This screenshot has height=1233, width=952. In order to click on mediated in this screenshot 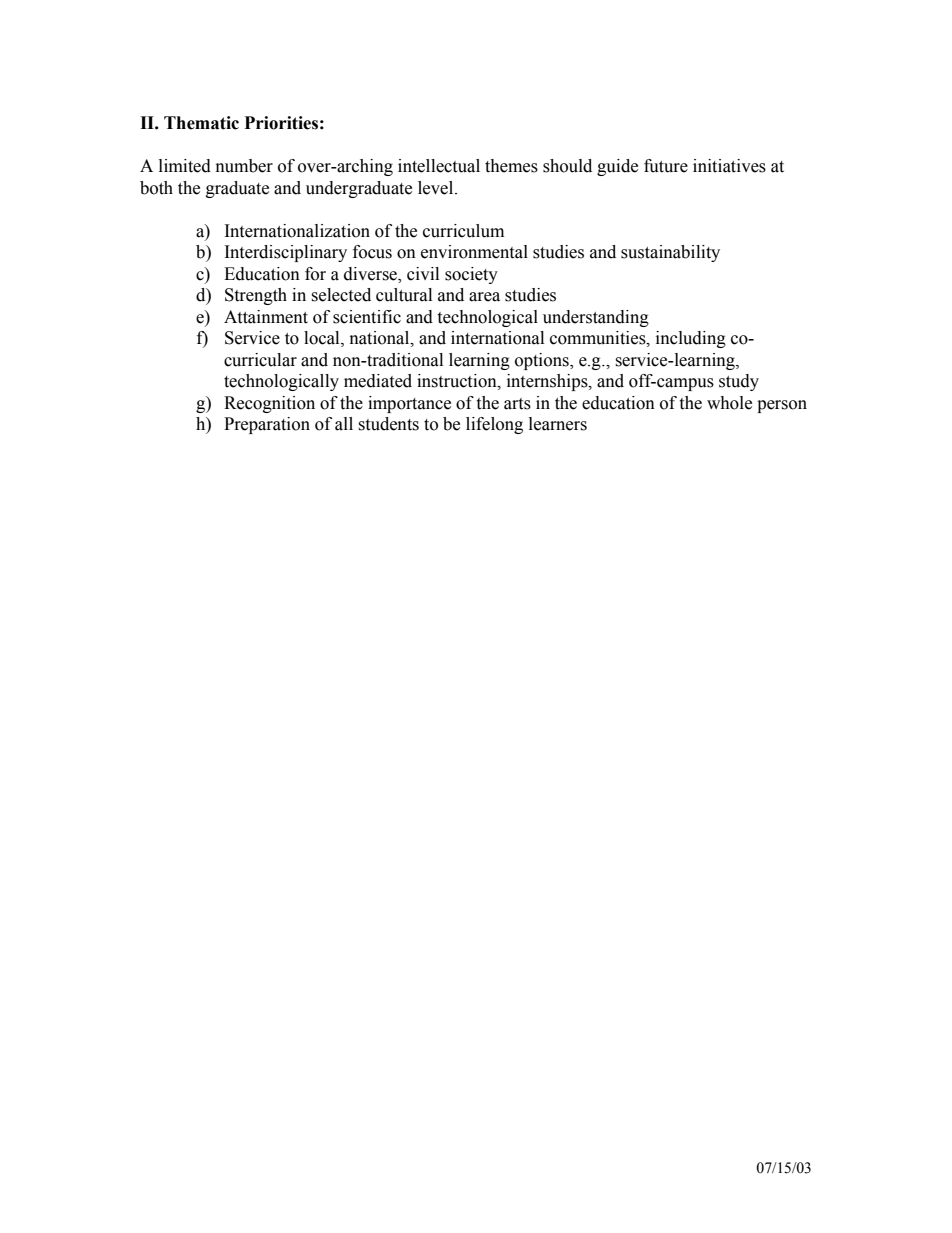, I will do `click(378, 381)`.
